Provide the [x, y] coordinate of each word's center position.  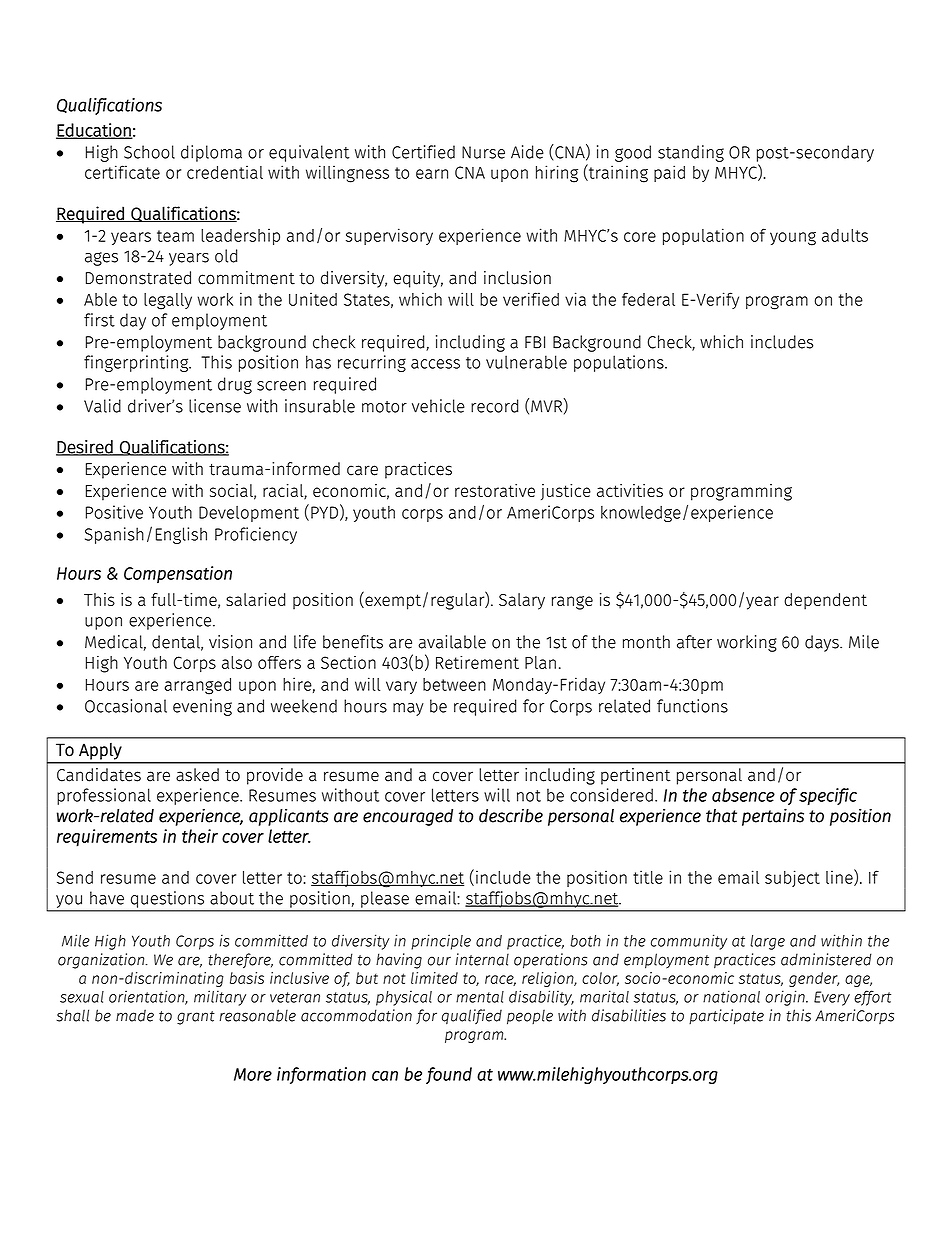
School [149, 152]
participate [726, 1017]
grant [196, 1018]
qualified [472, 1017]
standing [691, 153]
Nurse [483, 152]
